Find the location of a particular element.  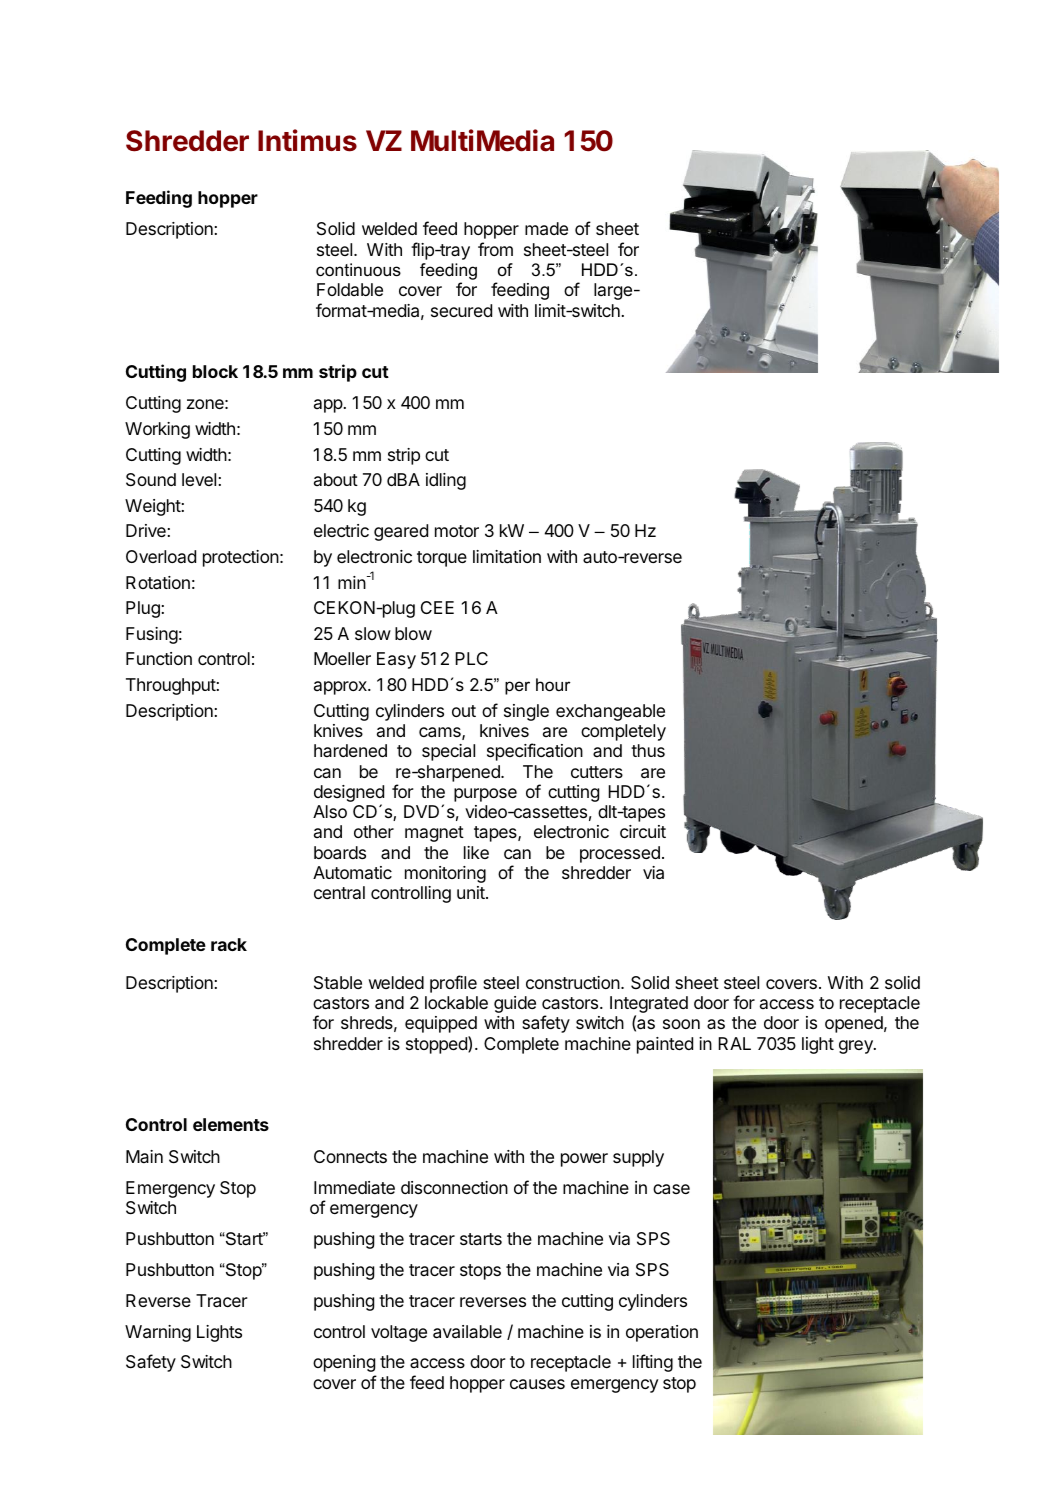

circuit is located at coordinates (643, 831).
